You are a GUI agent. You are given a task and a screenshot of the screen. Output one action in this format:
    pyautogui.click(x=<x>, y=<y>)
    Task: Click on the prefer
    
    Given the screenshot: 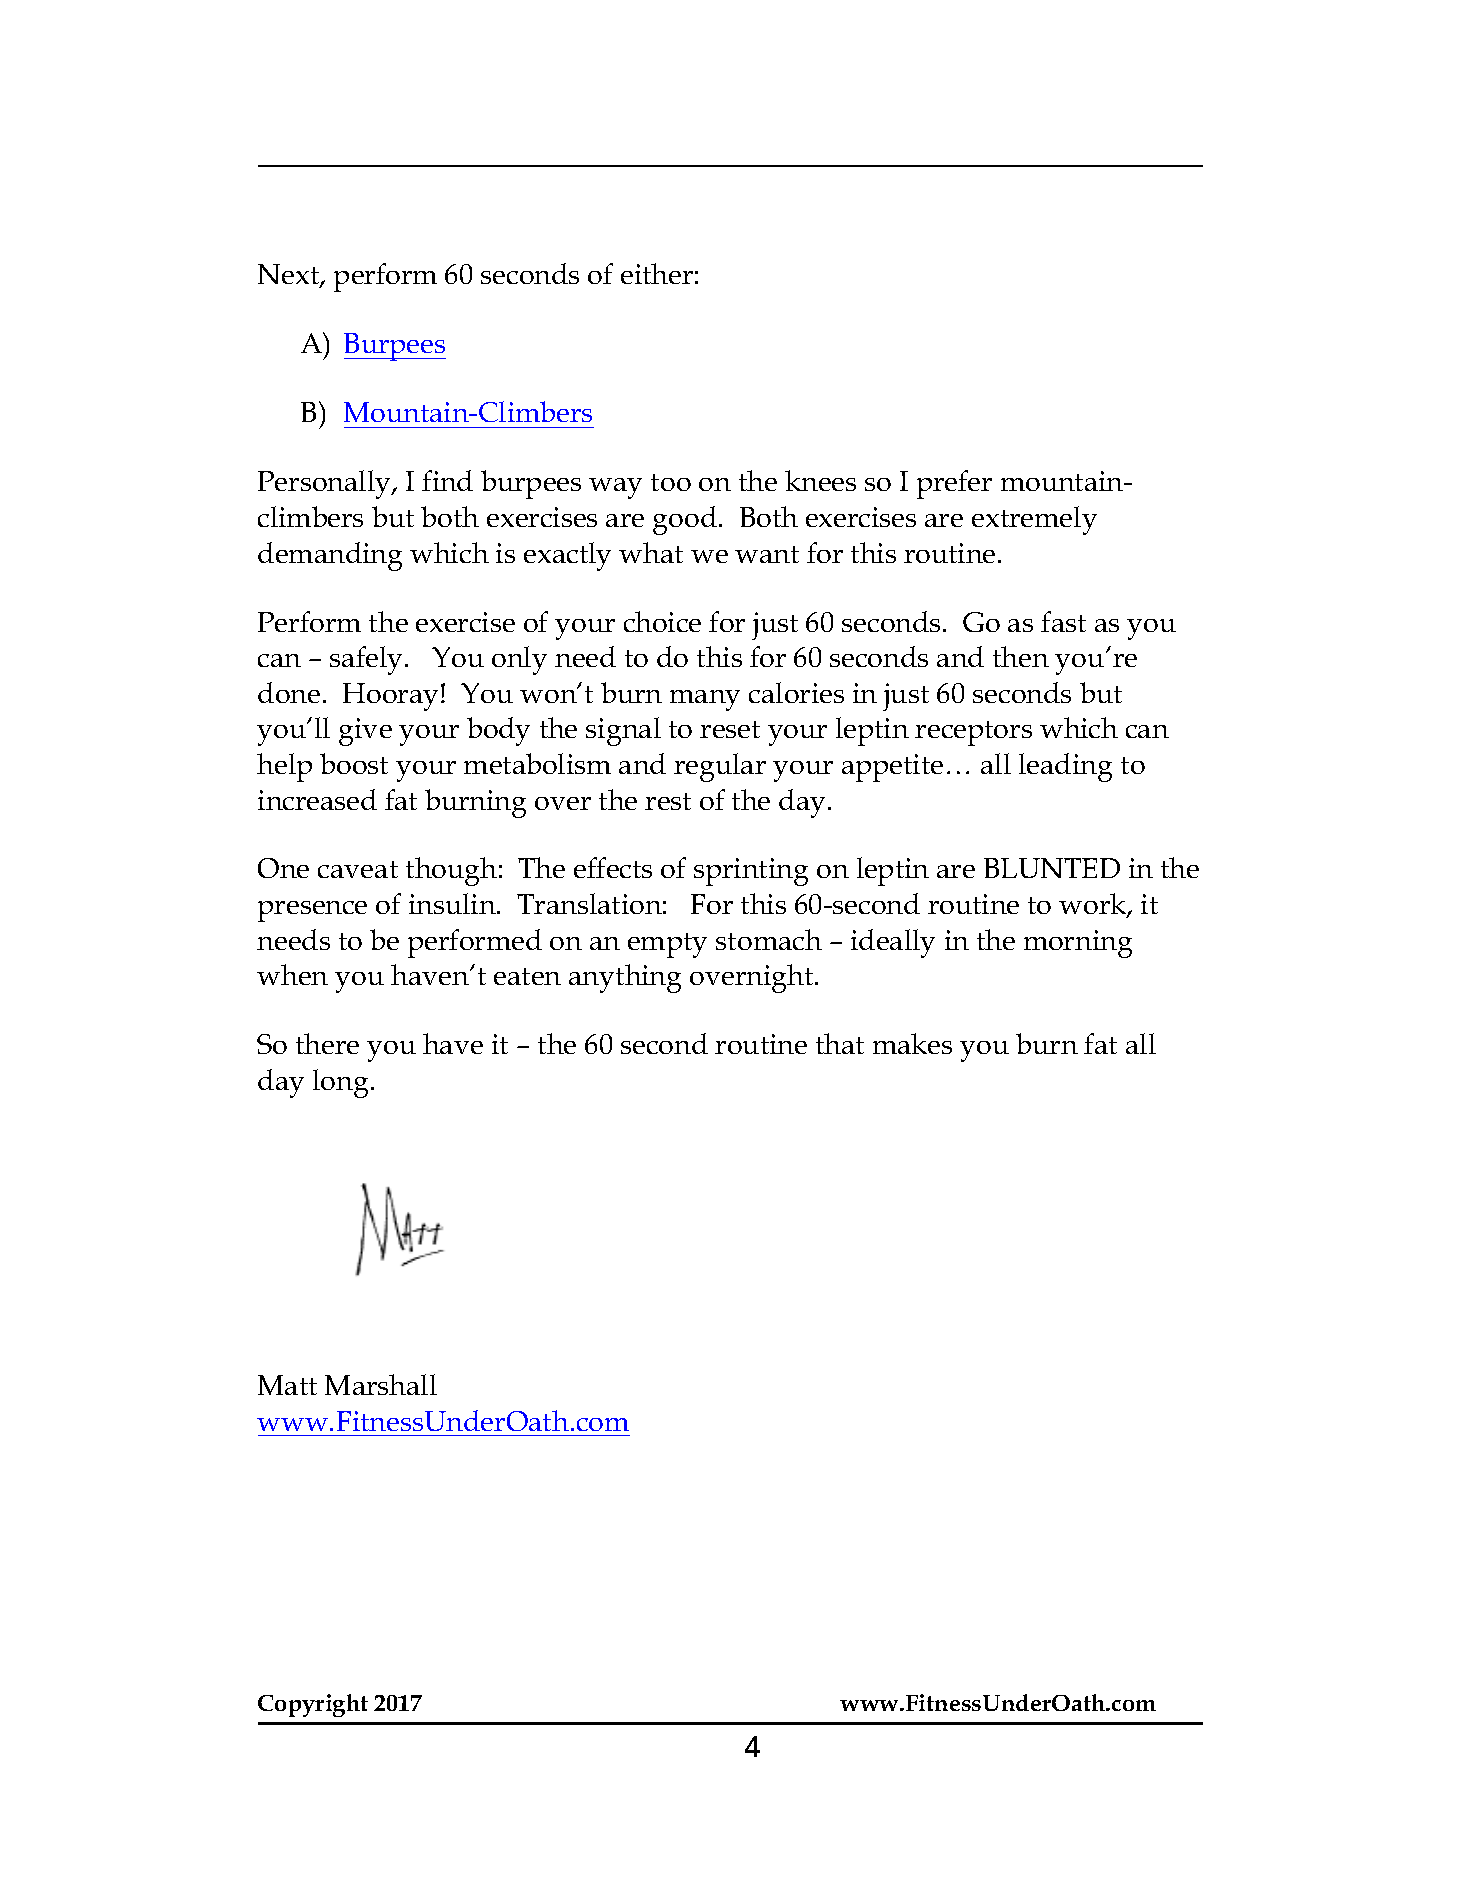 What is the action you would take?
    pyautogui.click(x=954, y=484)
